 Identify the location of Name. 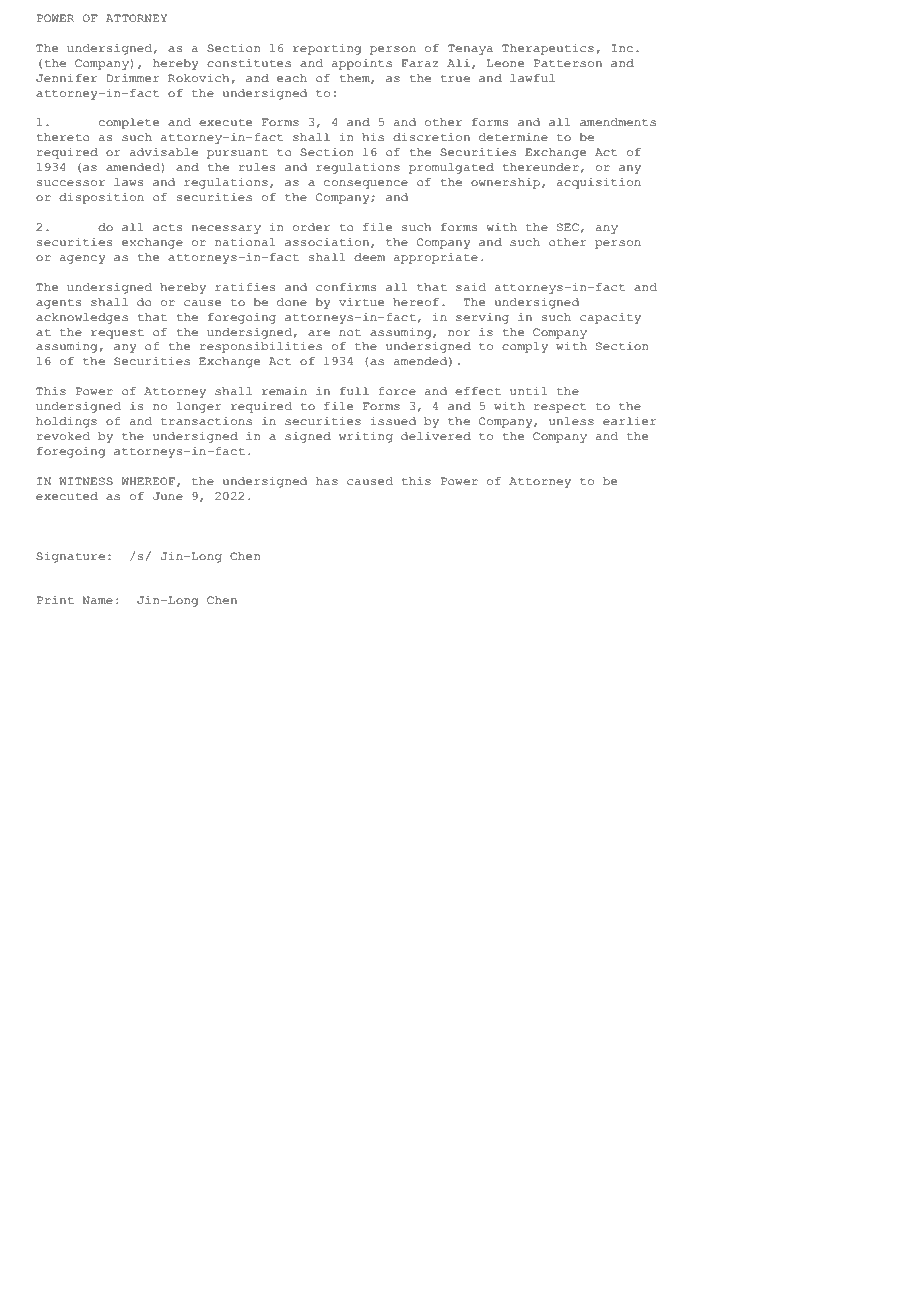
(98, 600).
